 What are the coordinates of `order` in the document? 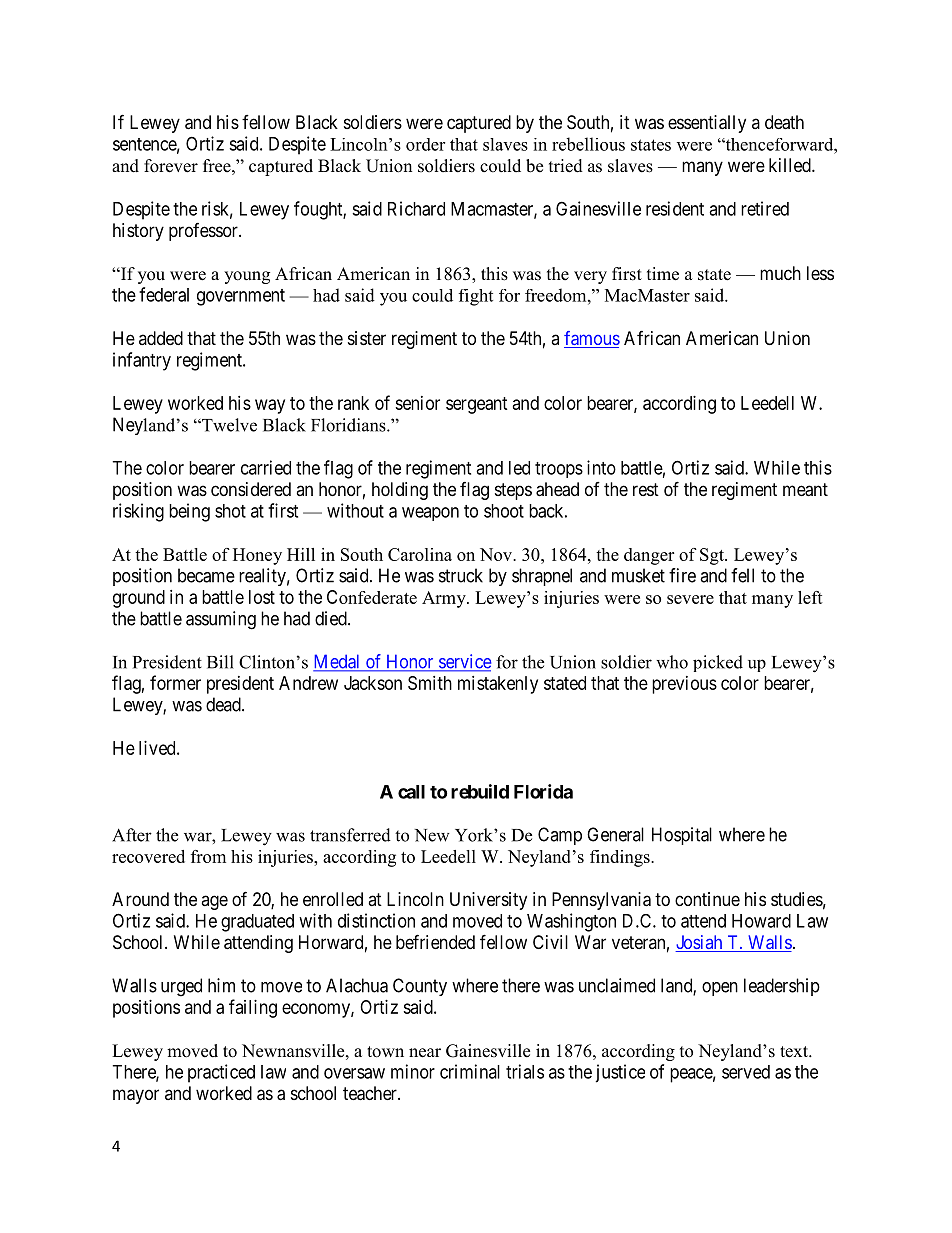 It's located at (425, 144).
